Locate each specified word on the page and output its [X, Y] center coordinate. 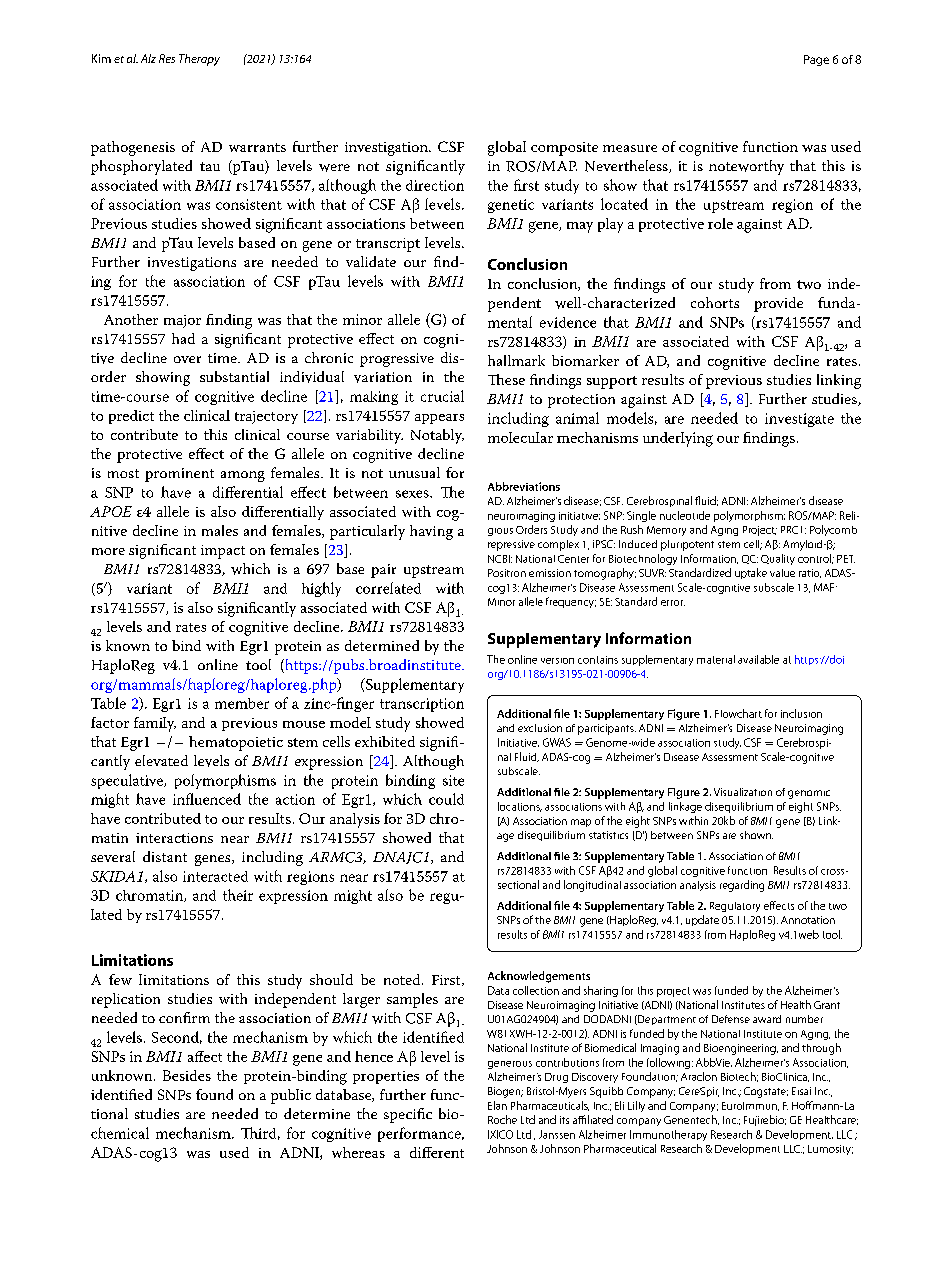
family [155, 724]
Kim [101, 58]
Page [816, 60]
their [238, 895]
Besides [187, 1075]
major [182, 321]
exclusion [540, 728]
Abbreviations [524, 486]
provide [778, 304]
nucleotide [685, 515]
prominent [179, 475]
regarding [742, 886]
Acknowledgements [539, 977]
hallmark [516, 360]
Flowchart [738, 713]
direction [435, 185]
